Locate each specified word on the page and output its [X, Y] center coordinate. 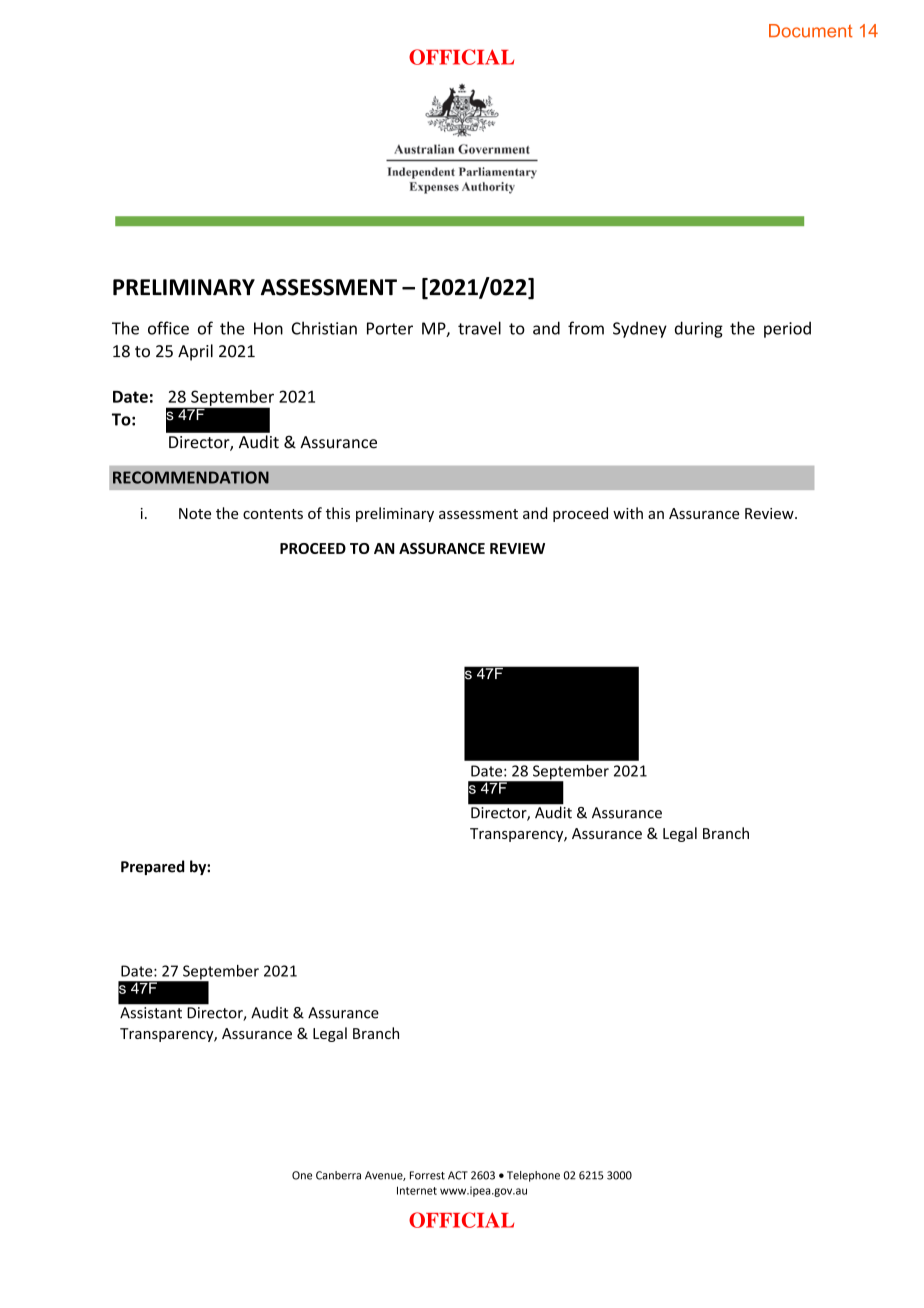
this [338, 513]
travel [479, 328]
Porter [390, 328]
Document [811, 31]
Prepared [153, 867]
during [699, 329]
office [168, 328]
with [628, 513]
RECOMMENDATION [191, 477]
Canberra [338, 1175]
